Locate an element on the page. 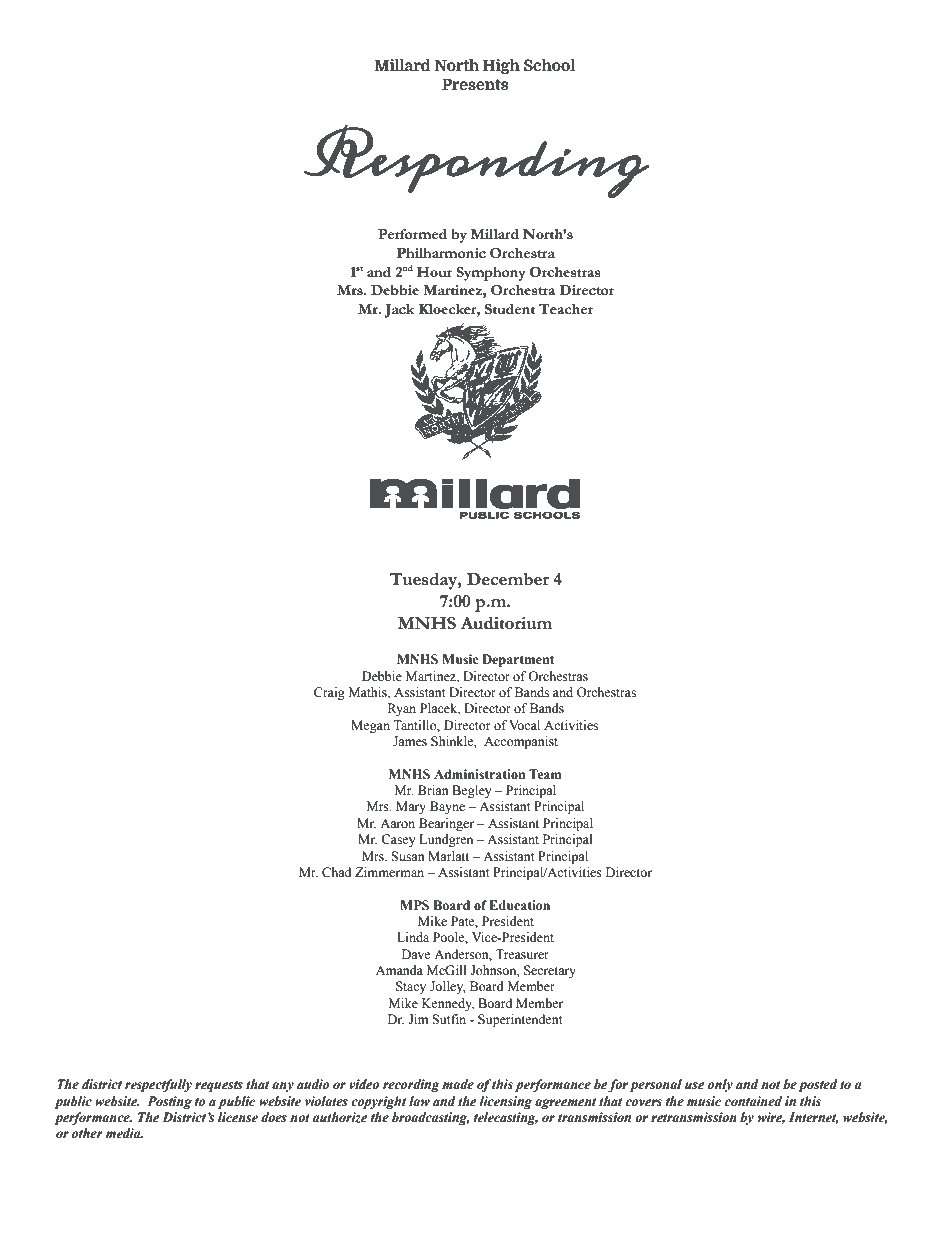  Presents is located at coordinates (475, 84).
